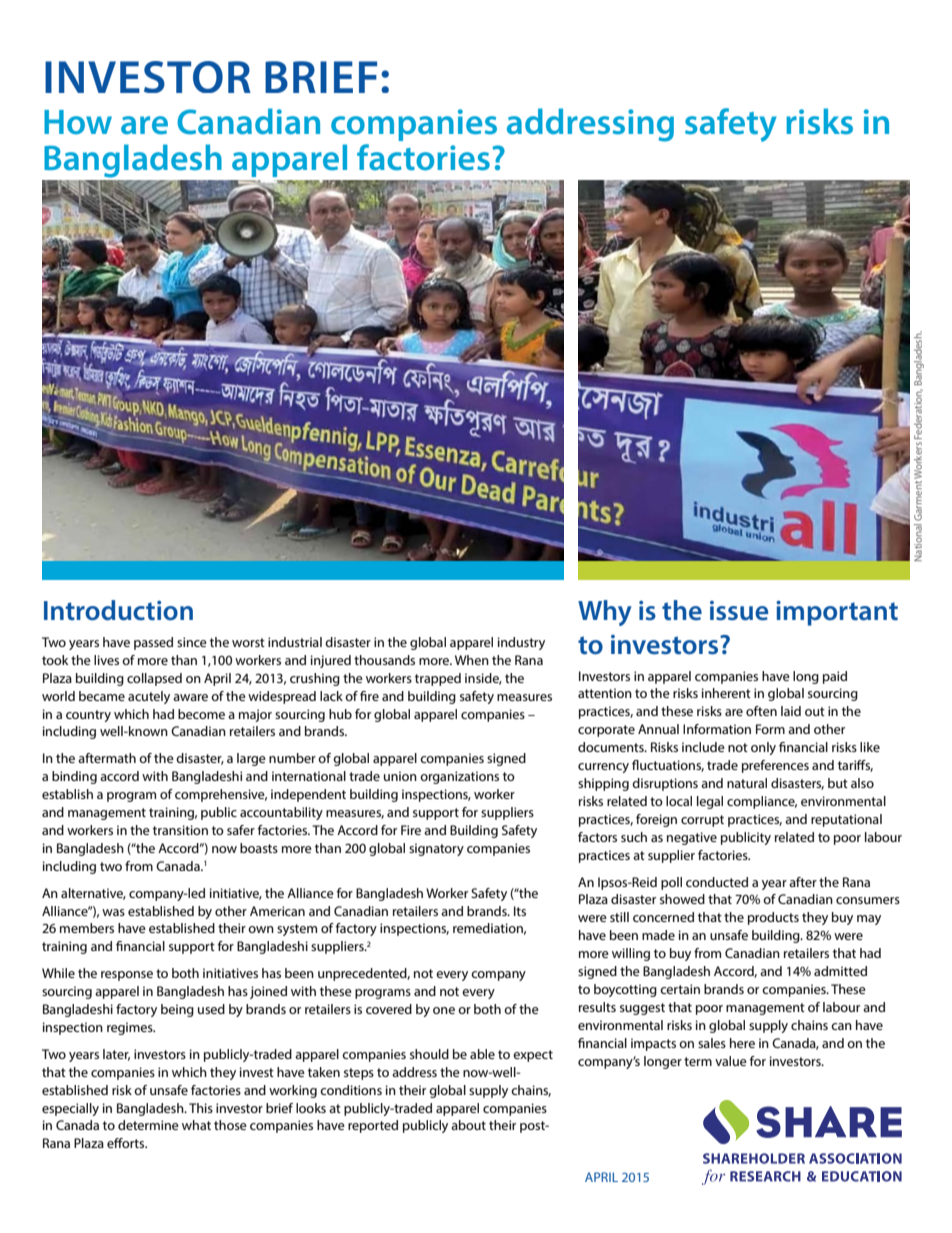 This screenshot has height=1233, width=952. What do you see at coordinates (680, 989) in the screenshot?
I see `certain` at bounding box center [680, 989].
